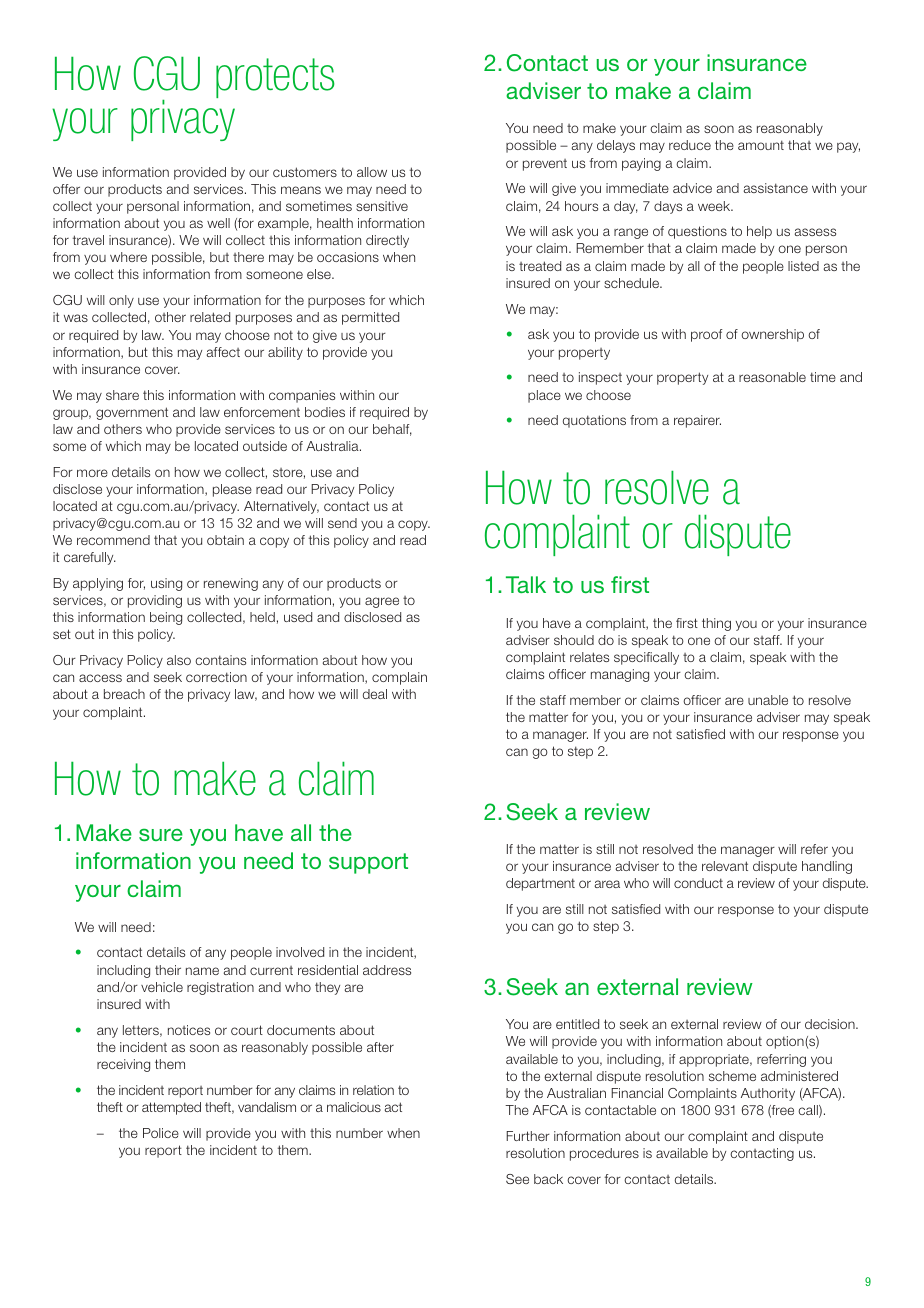 The height and width of the page is (1308, 924). What do you see at coordinates (761, 145) in the page?
I see `amount` at bounding box center [761, 145].
